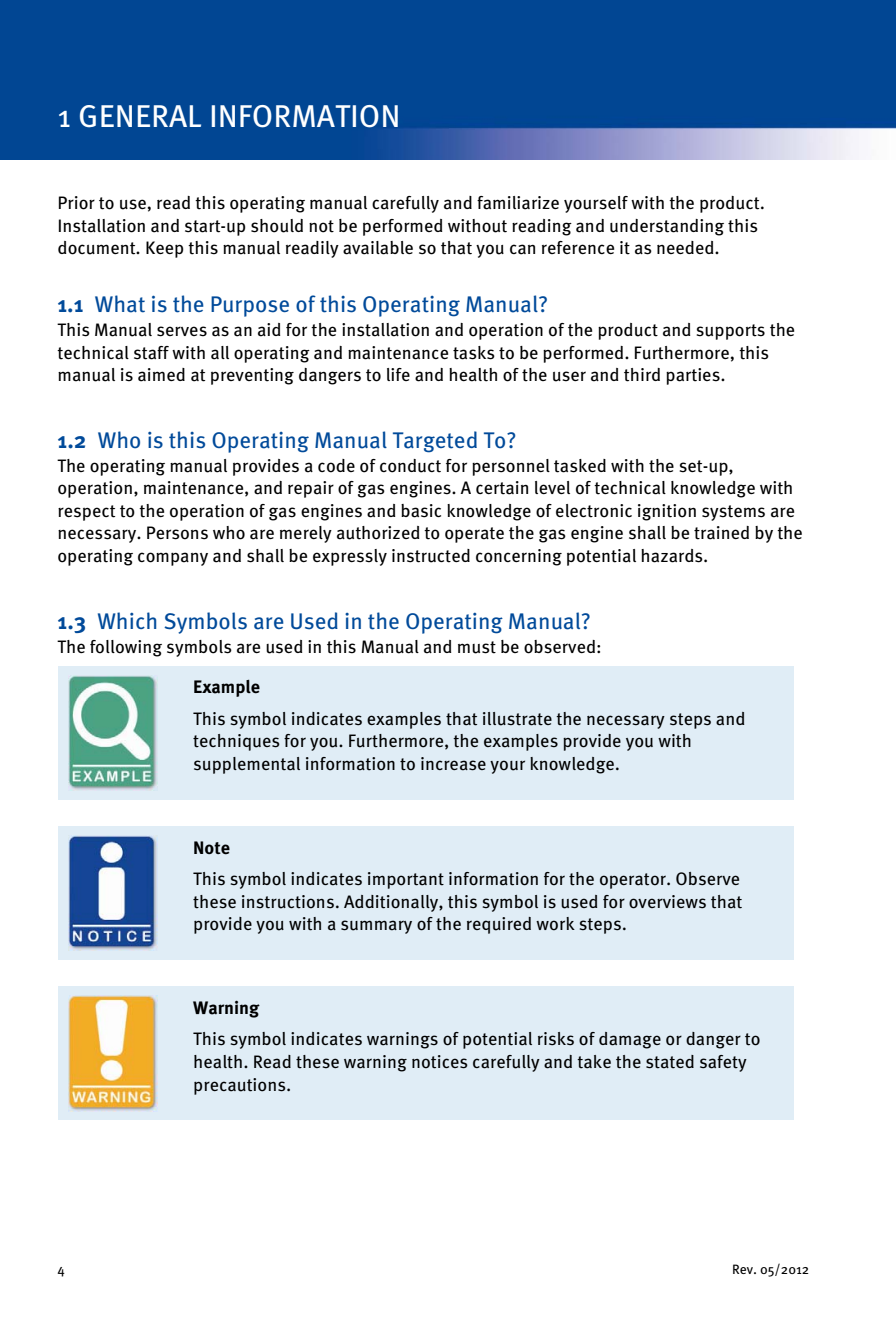 Image resolution: width=896 pixels, height=1343 pixels. I want to click on understanding, so click(667, 227).
